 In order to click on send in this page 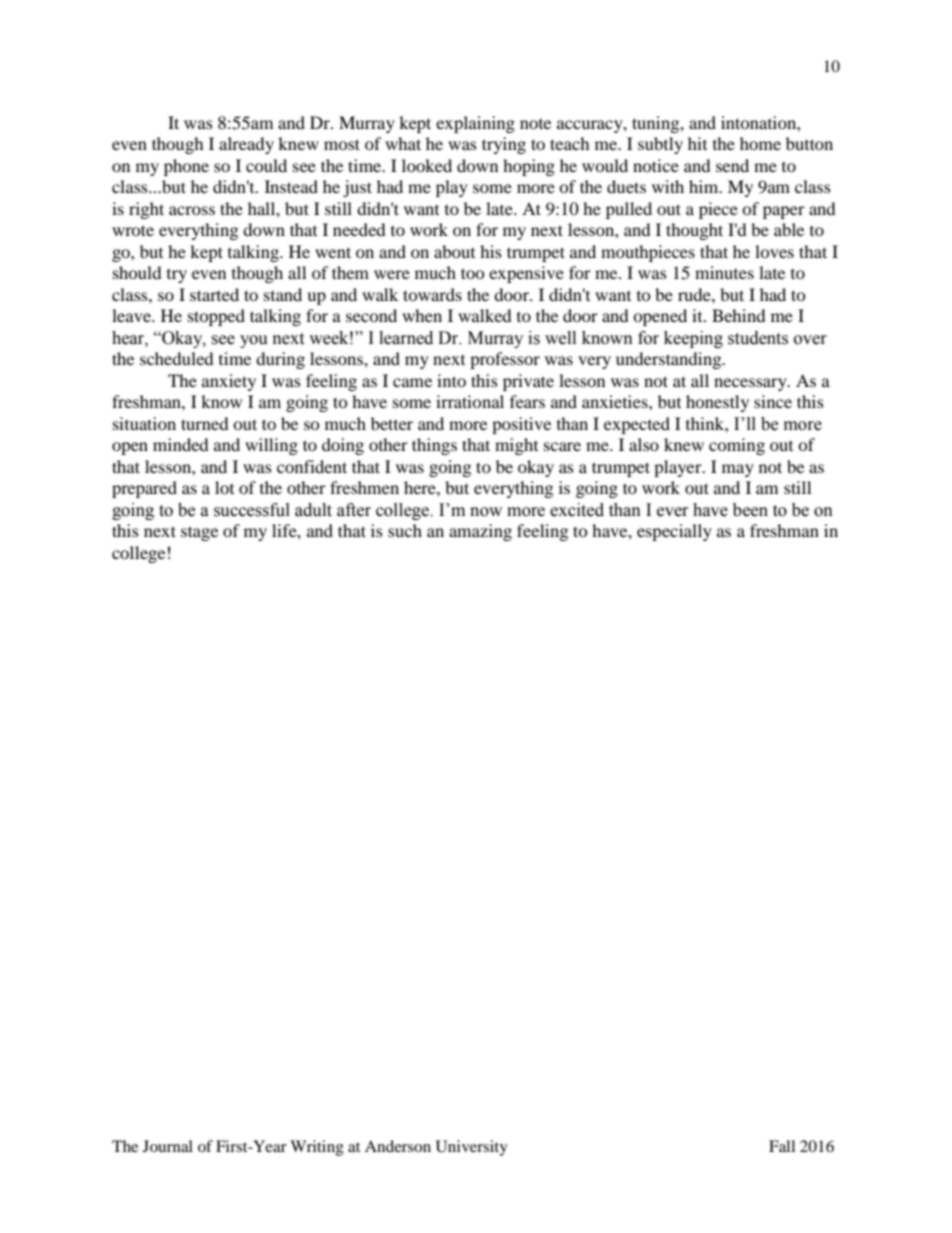, I will do `click(732, 165)`.
